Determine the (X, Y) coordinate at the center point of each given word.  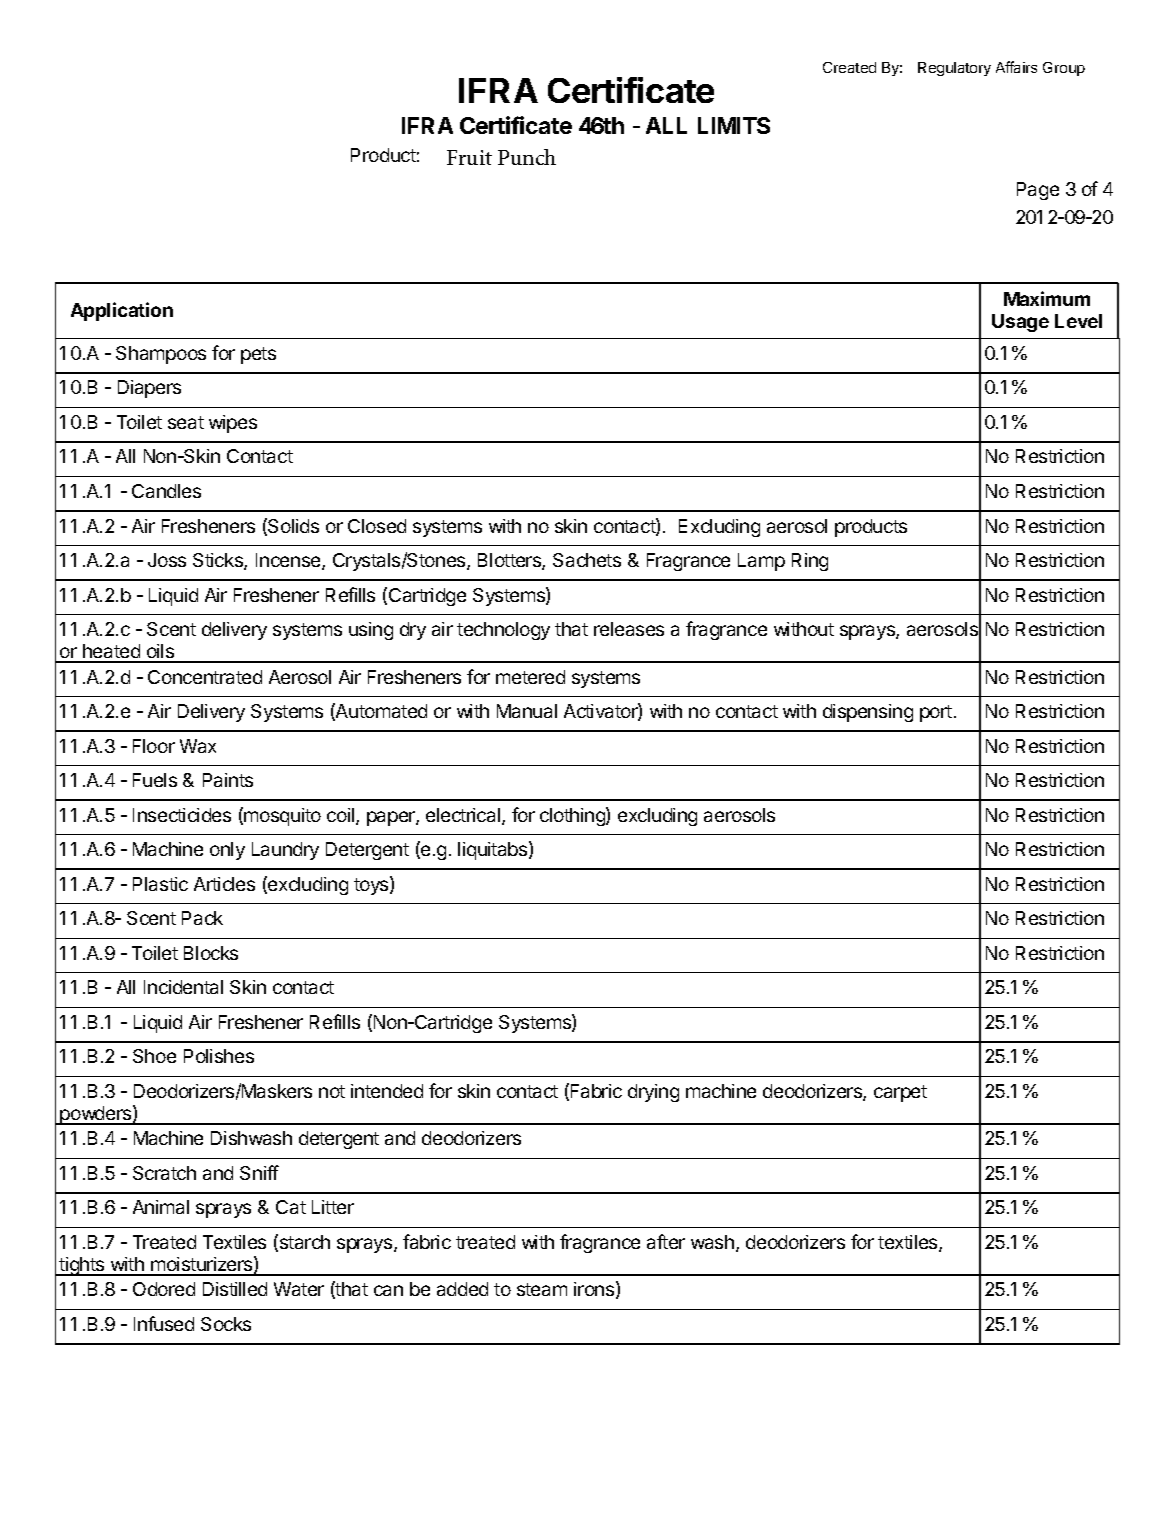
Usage (1020, 323)
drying (653, 1093)
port (936, 713)
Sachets (587, 560)
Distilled (235, 1289)
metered (530, 677)
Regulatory (954, 69)
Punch (527, 157)
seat (186, 422)
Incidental (183, 987)
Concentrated (205, 677)
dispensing (868, 713)
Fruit (469, 157)
